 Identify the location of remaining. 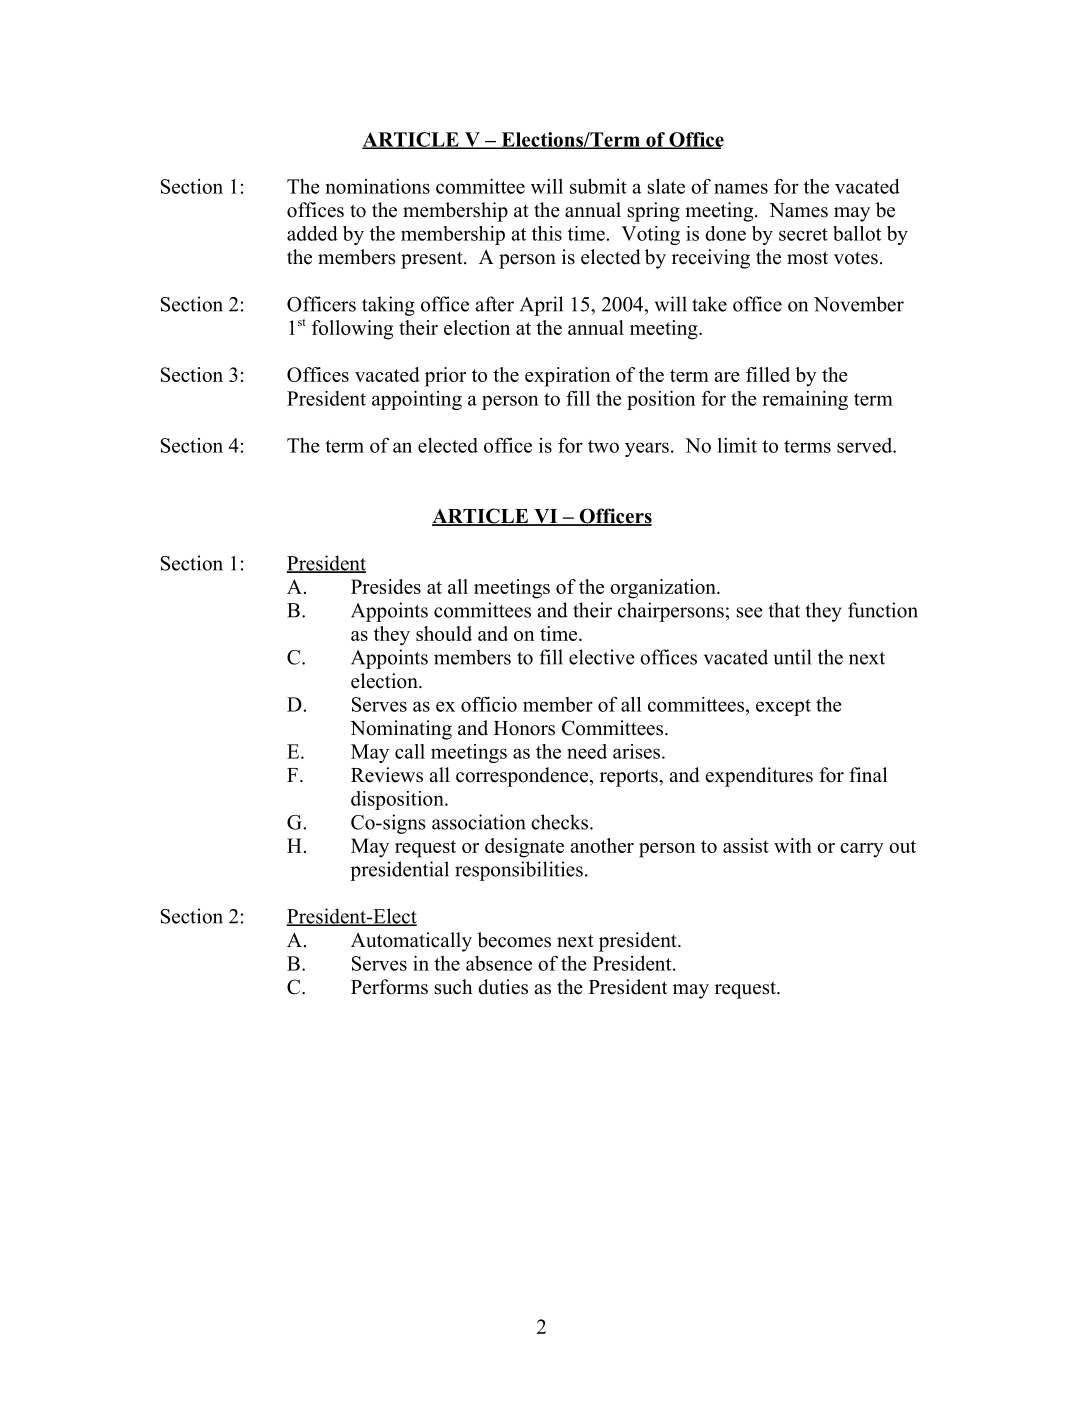
(805, 400).
